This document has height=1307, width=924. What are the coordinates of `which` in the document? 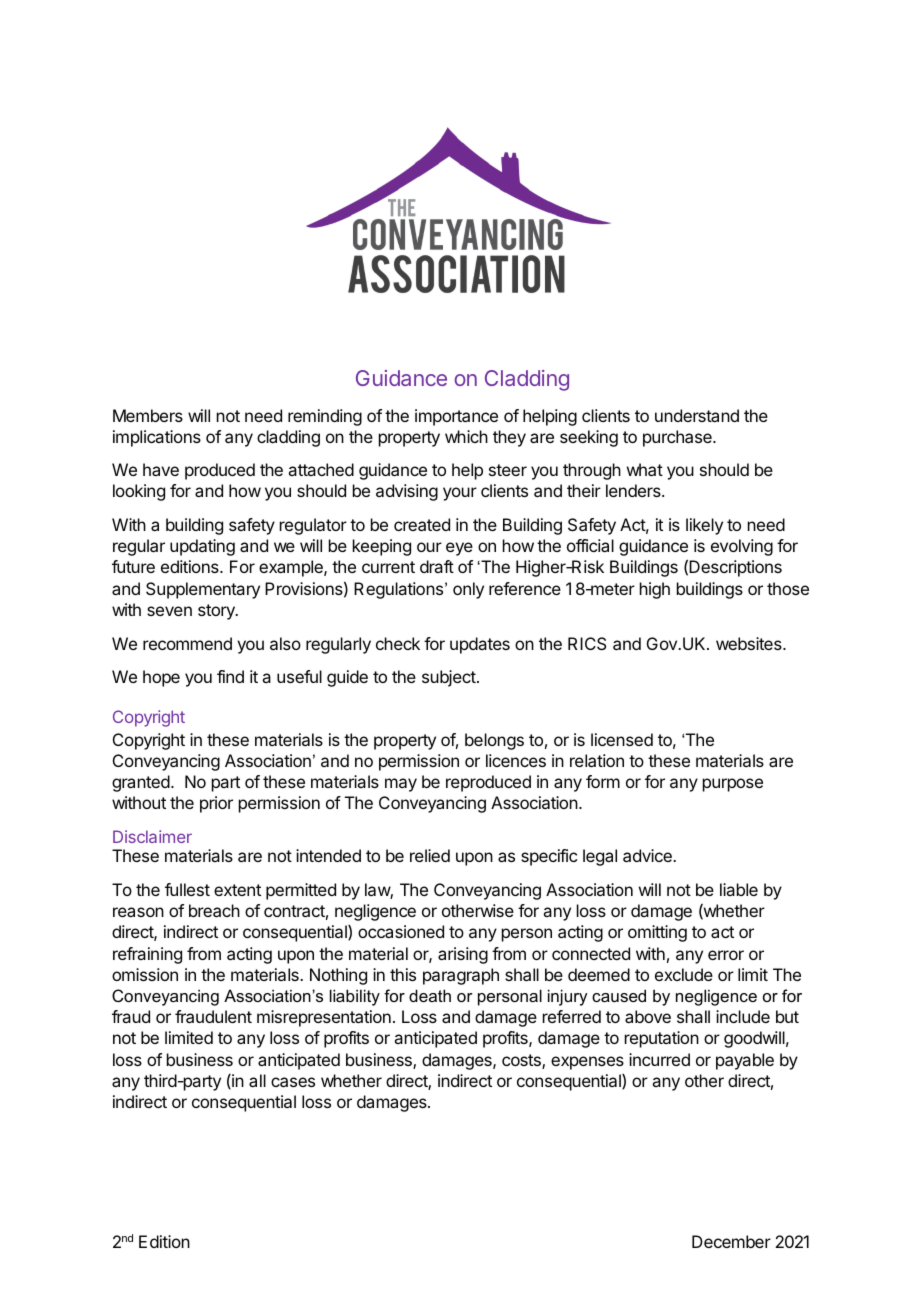 It's located at (466, 436).
